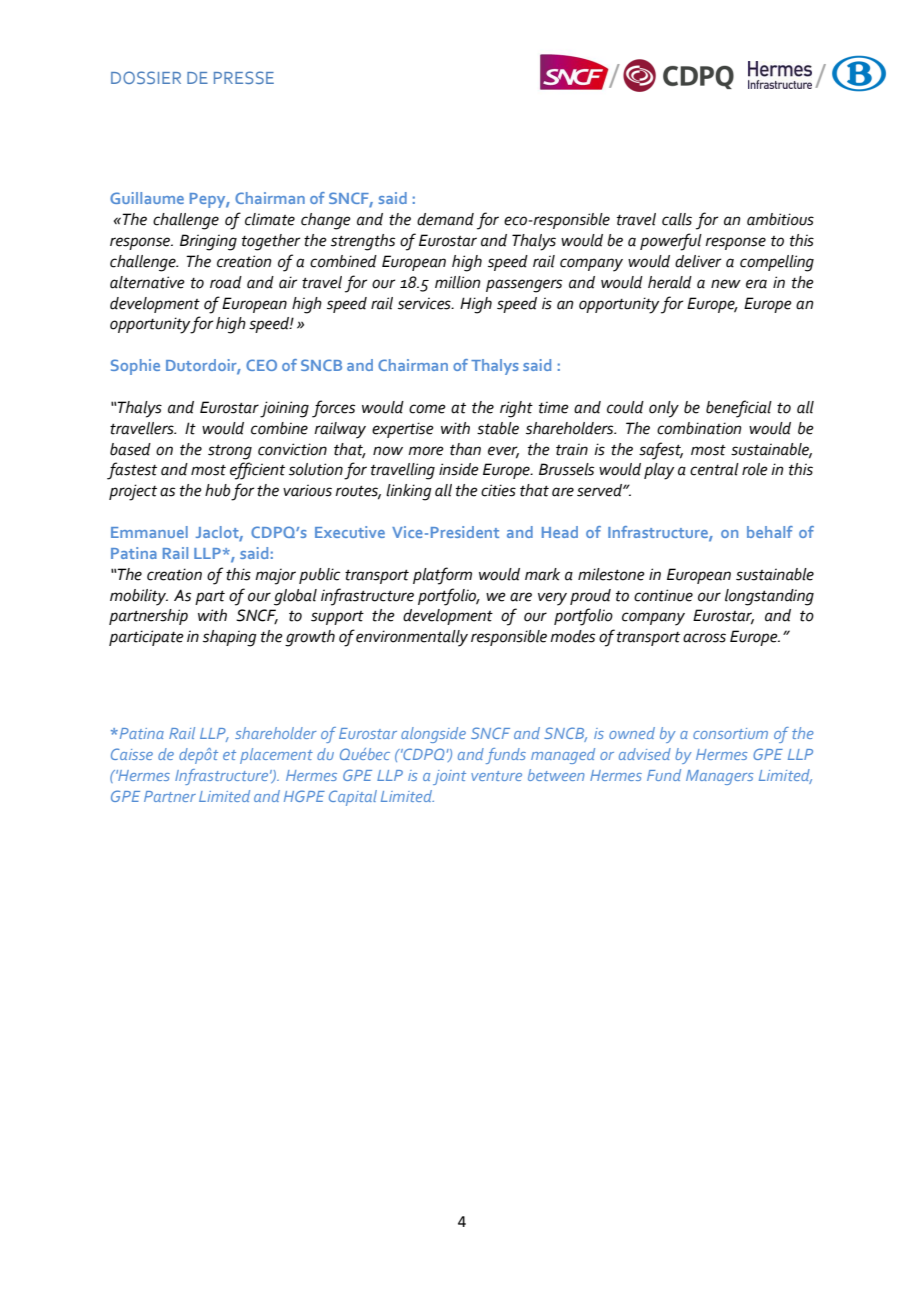  Describe the element at coordinates (465, 449) in the page. I see `than` at that location.
